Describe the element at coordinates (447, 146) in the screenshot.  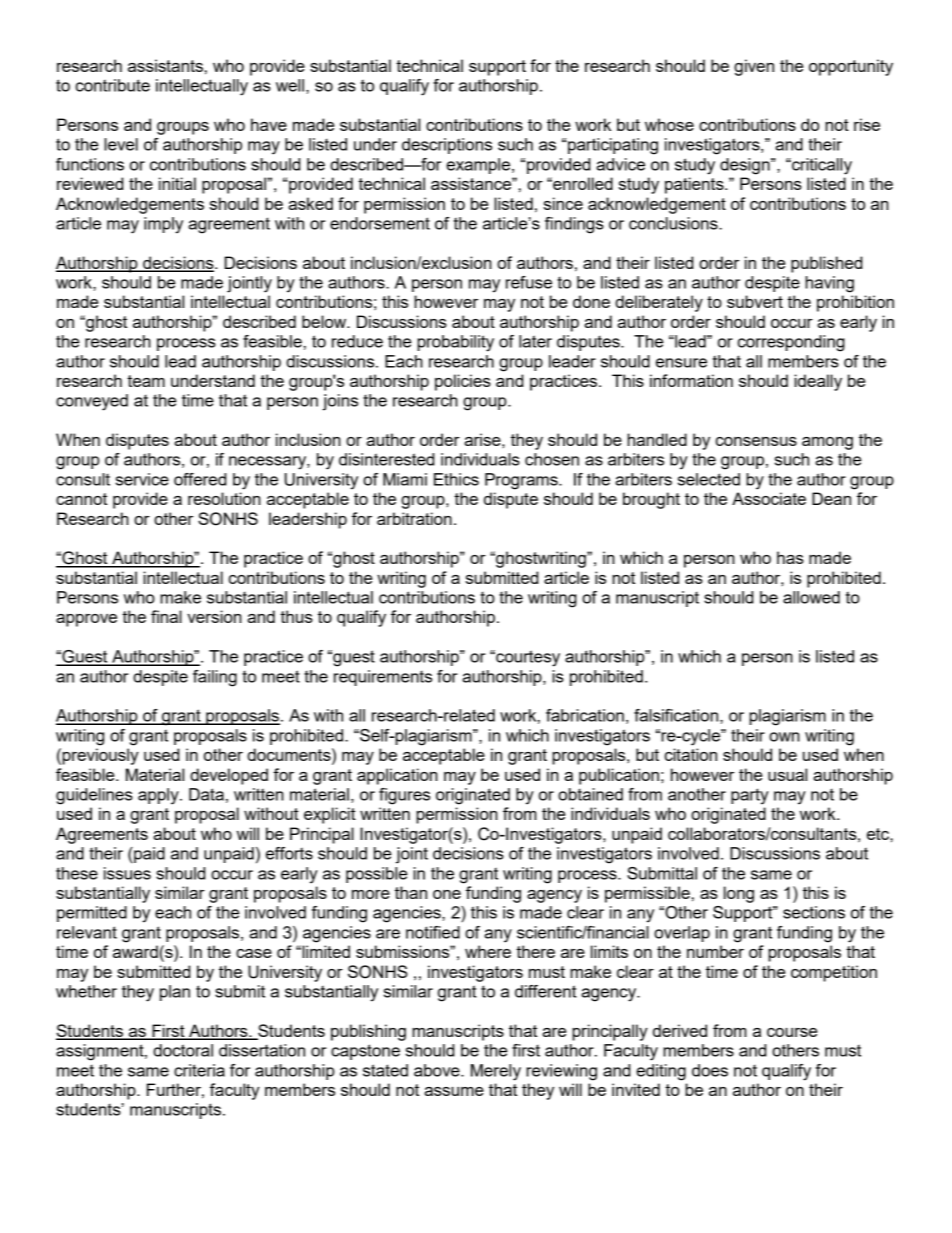
I see `descriptions` at that location.
